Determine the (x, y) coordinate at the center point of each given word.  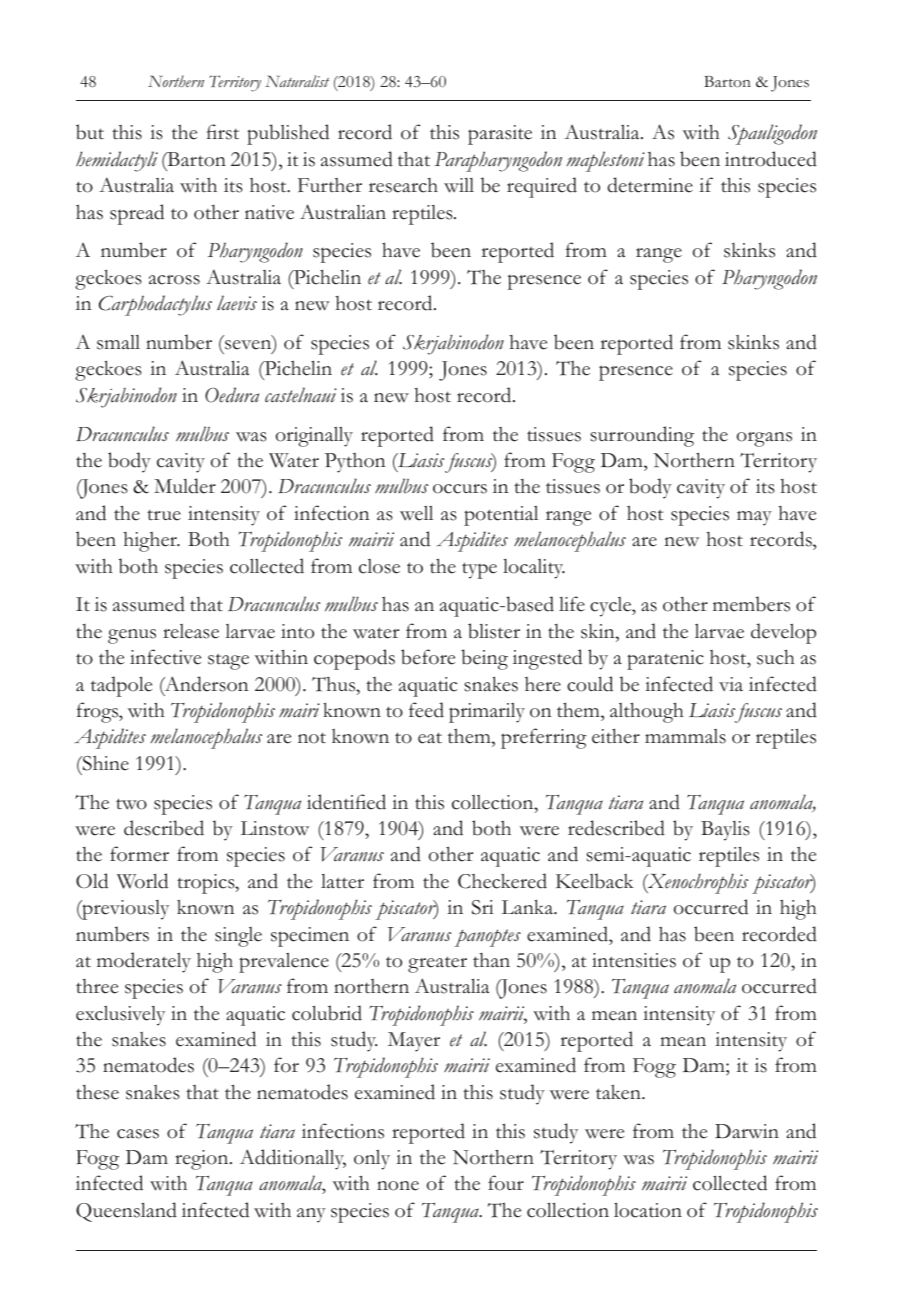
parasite (500, 135)
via (731, 684)
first (223, 132)
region (203, 1160)
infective (165, 657)
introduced (771, 159)
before (428, 657)
